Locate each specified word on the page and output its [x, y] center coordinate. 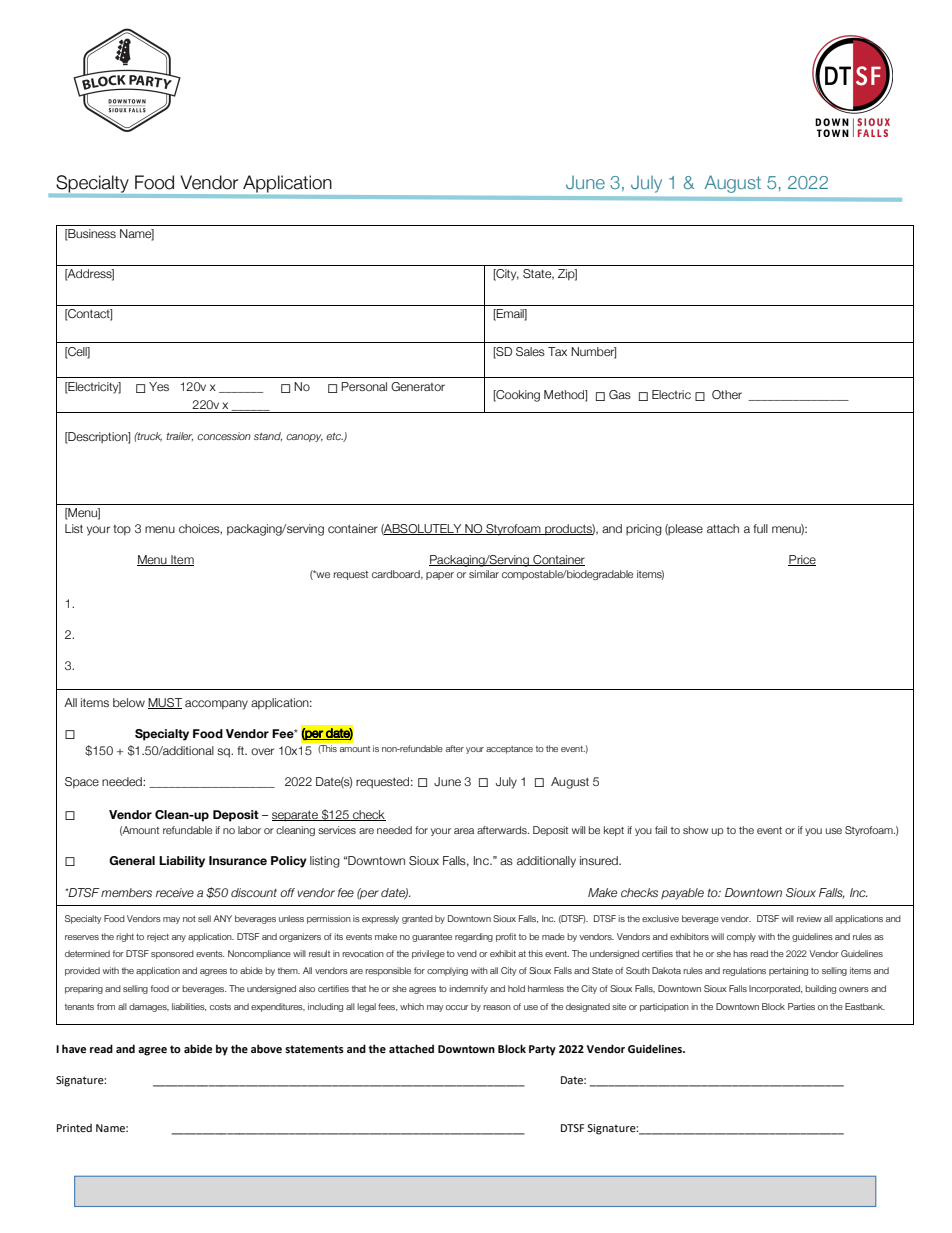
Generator [418, 386]
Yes [159, 386]
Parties [801, 1006]
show [695, 830]
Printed [74, 1128]
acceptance [509, 750]
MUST [165, 703]
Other [727, 394]
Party [542, 1050]
